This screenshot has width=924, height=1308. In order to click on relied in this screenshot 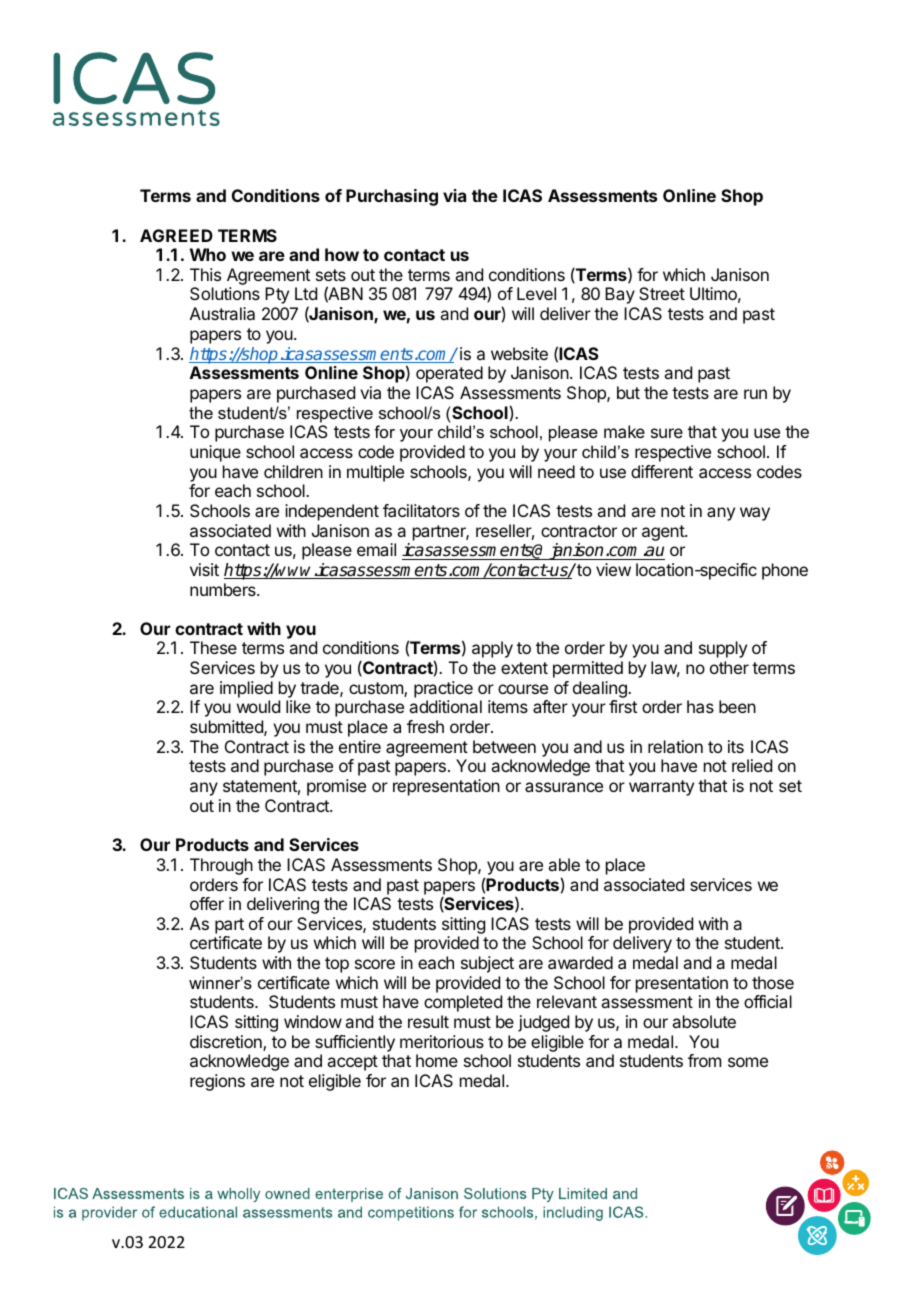, I will do `click(752, 765)`.
